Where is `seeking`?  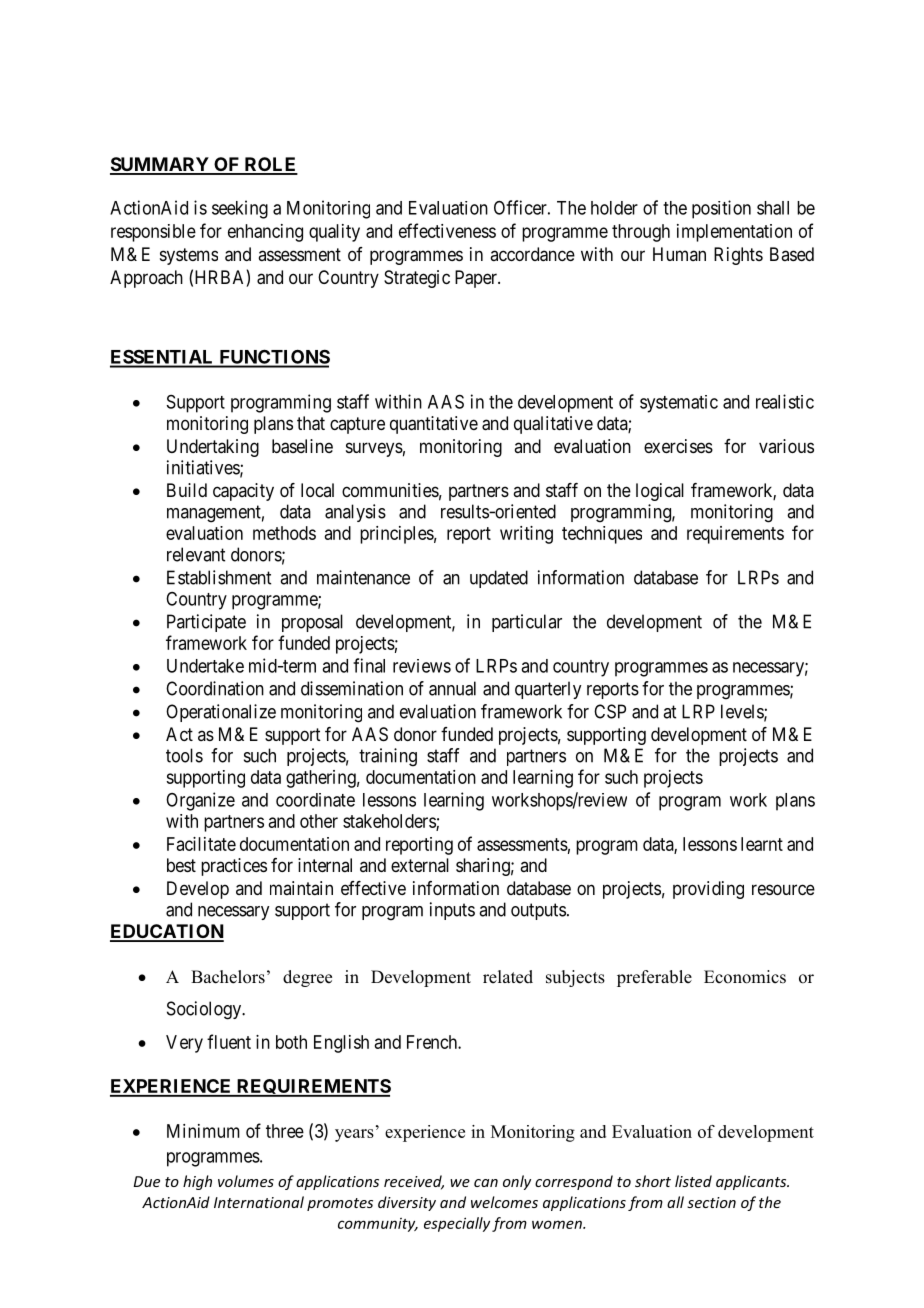
seeking is located at coordinates (240, 209).
